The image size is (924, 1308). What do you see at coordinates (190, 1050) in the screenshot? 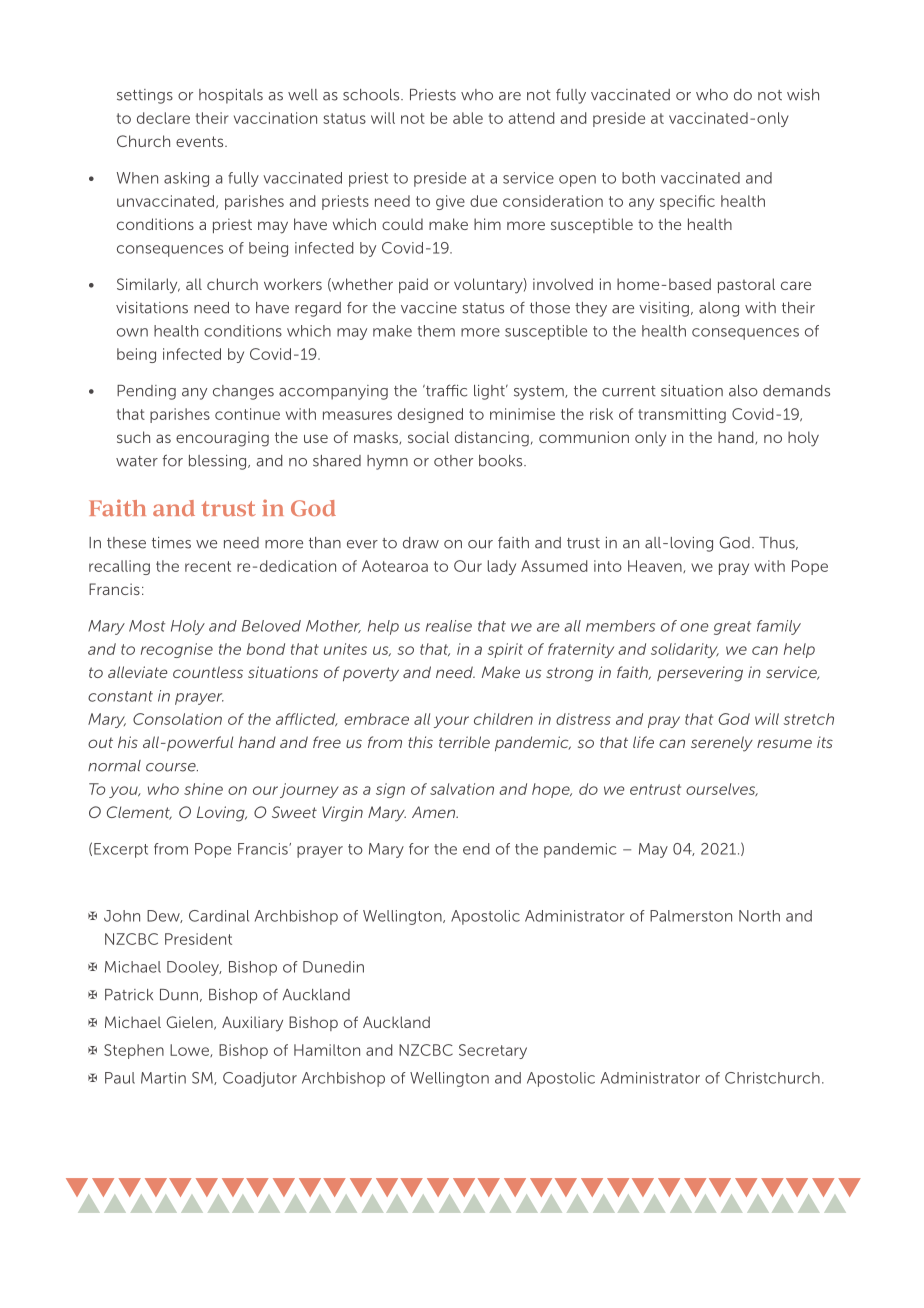
I see `Lowe` at bounding box center [190, 1050].
